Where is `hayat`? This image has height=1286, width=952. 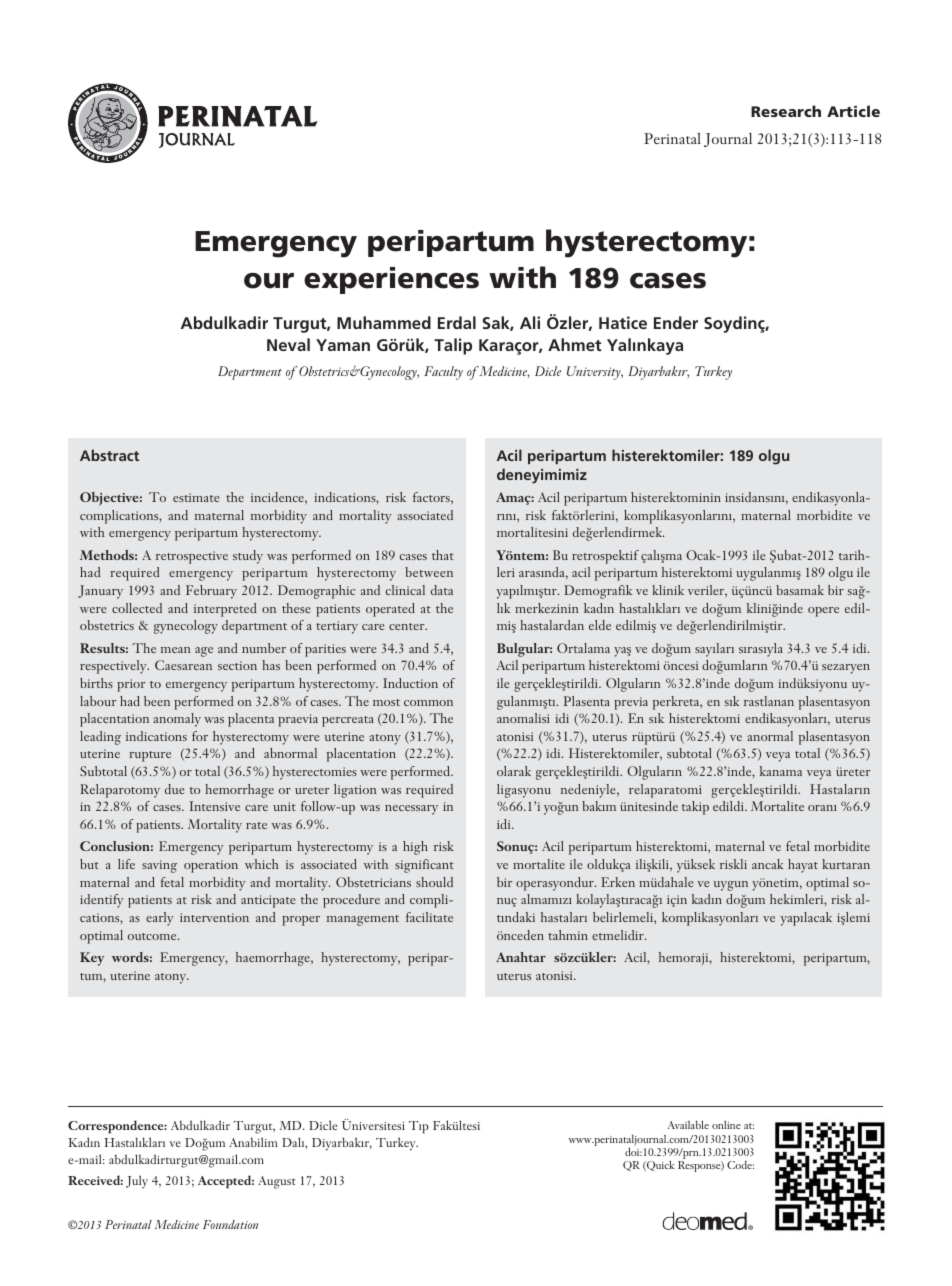 hayat is located at coordinates (803, 866).
